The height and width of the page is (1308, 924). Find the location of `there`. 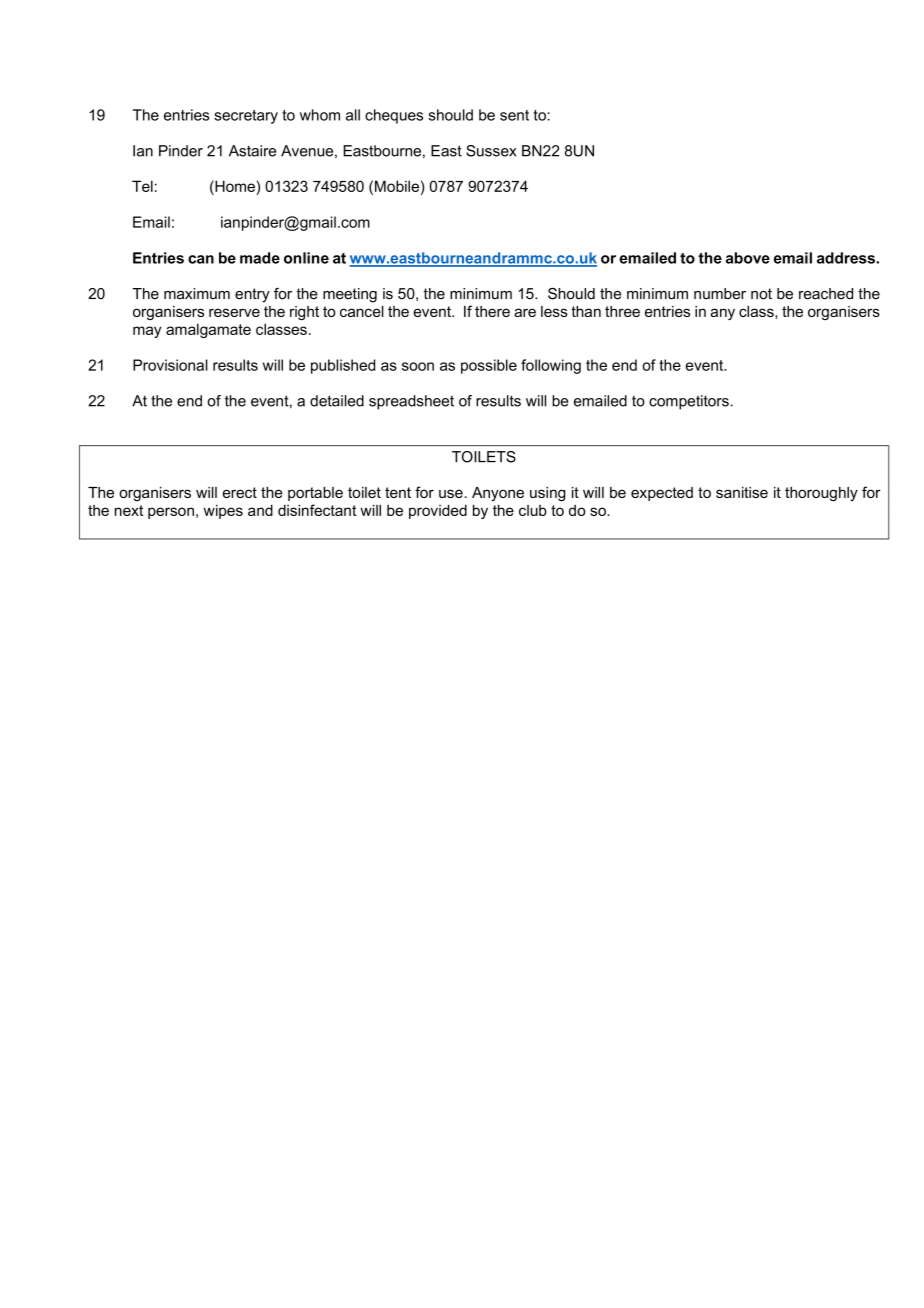

there is located at coordinates (492, 311).
